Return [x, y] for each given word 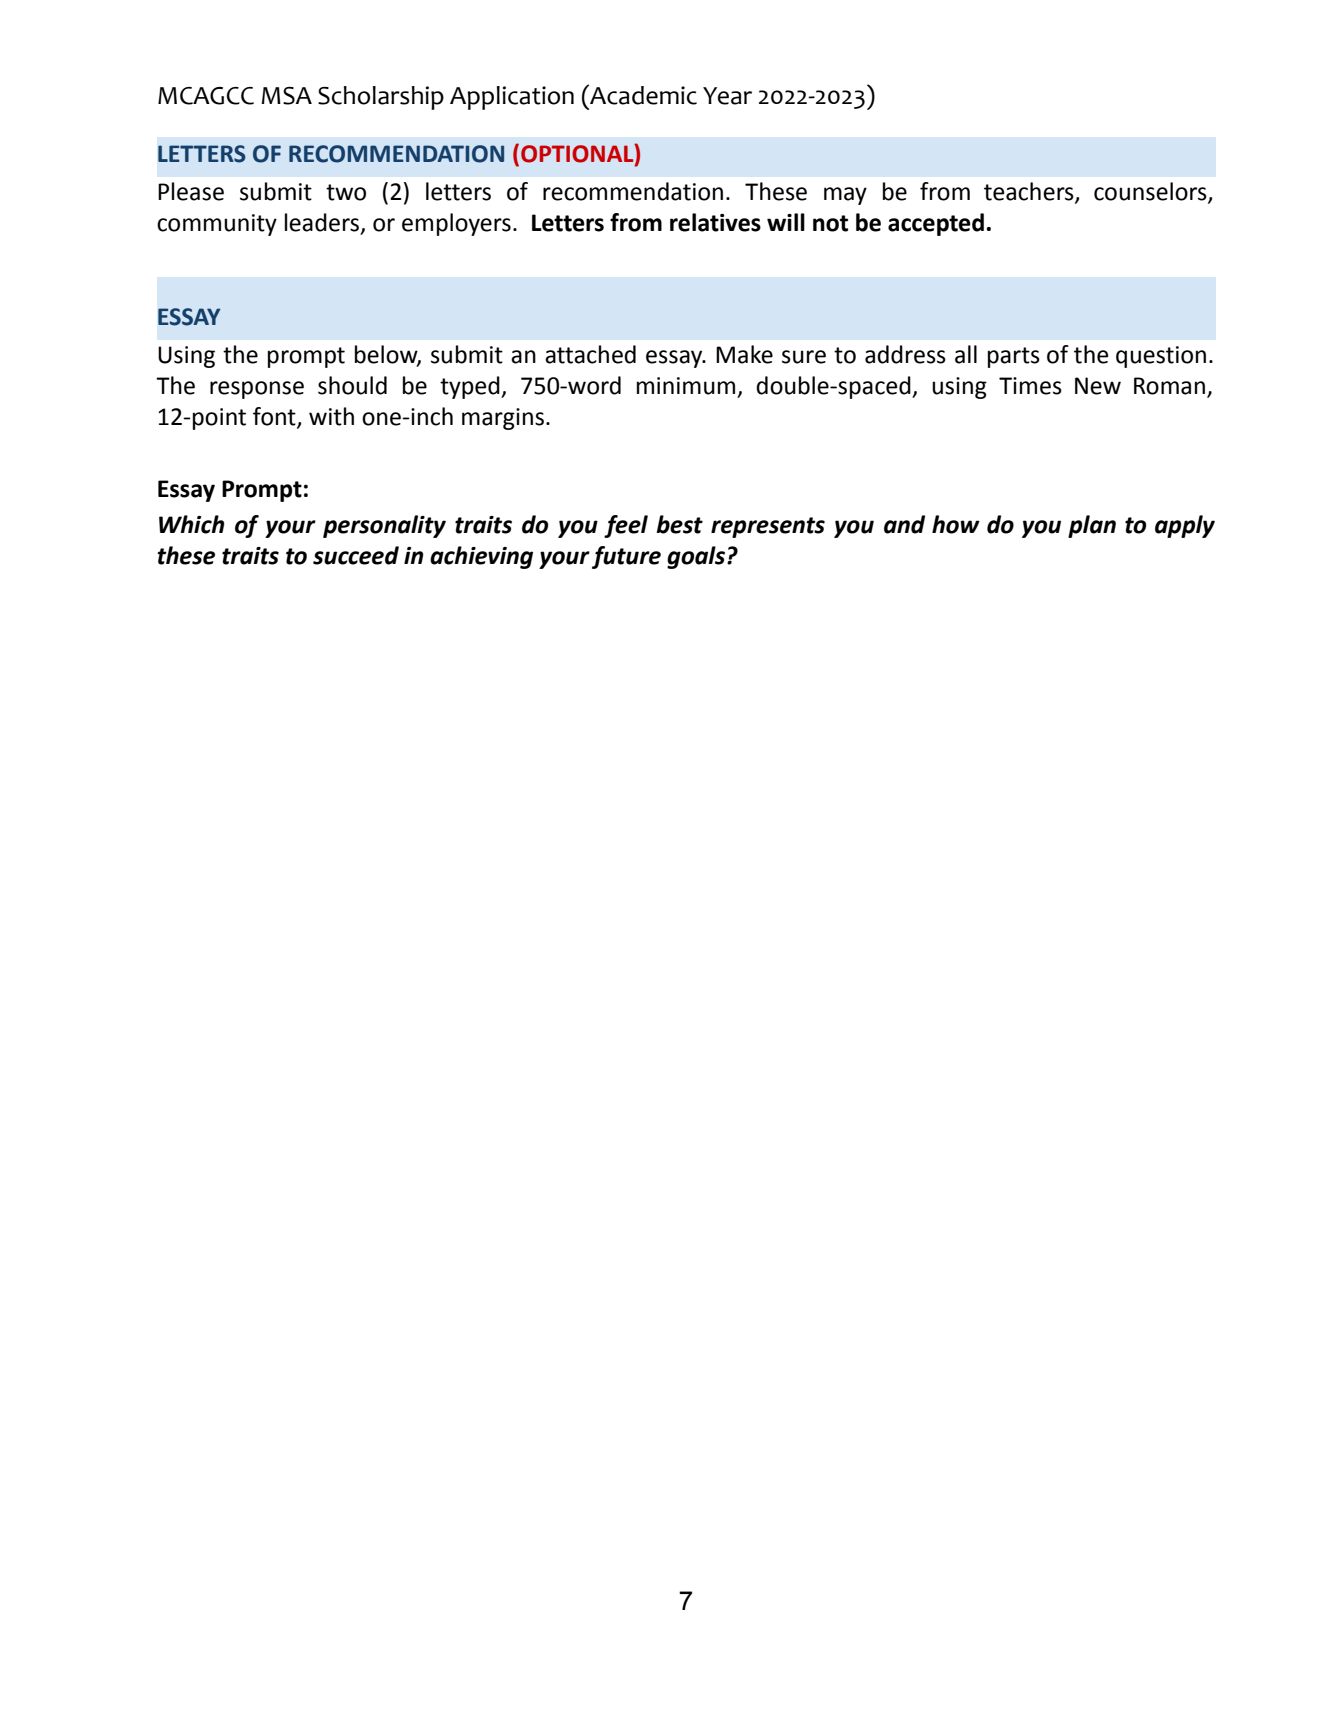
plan [1092, 526]
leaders [323, 223]
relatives [715, 222]
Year [727, 96]
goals [696, 557]
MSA [286, 96]
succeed [356, 555]
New [1098, 386]
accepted [936, 224]
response [257, 390]
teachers [1030, 192]
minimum [686, 386]
